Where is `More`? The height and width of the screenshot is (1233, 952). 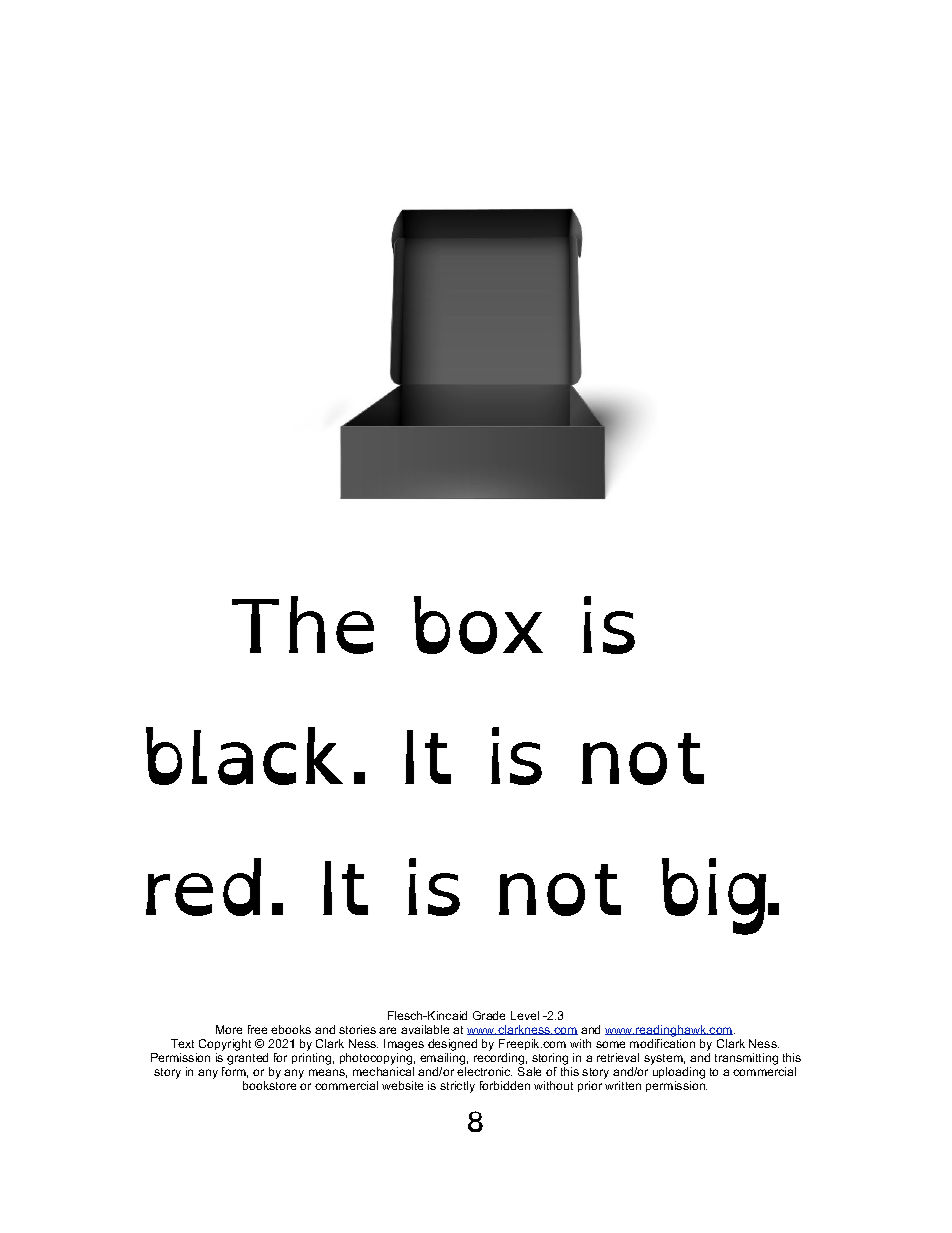
More is located at coordinates (229, 1029).
